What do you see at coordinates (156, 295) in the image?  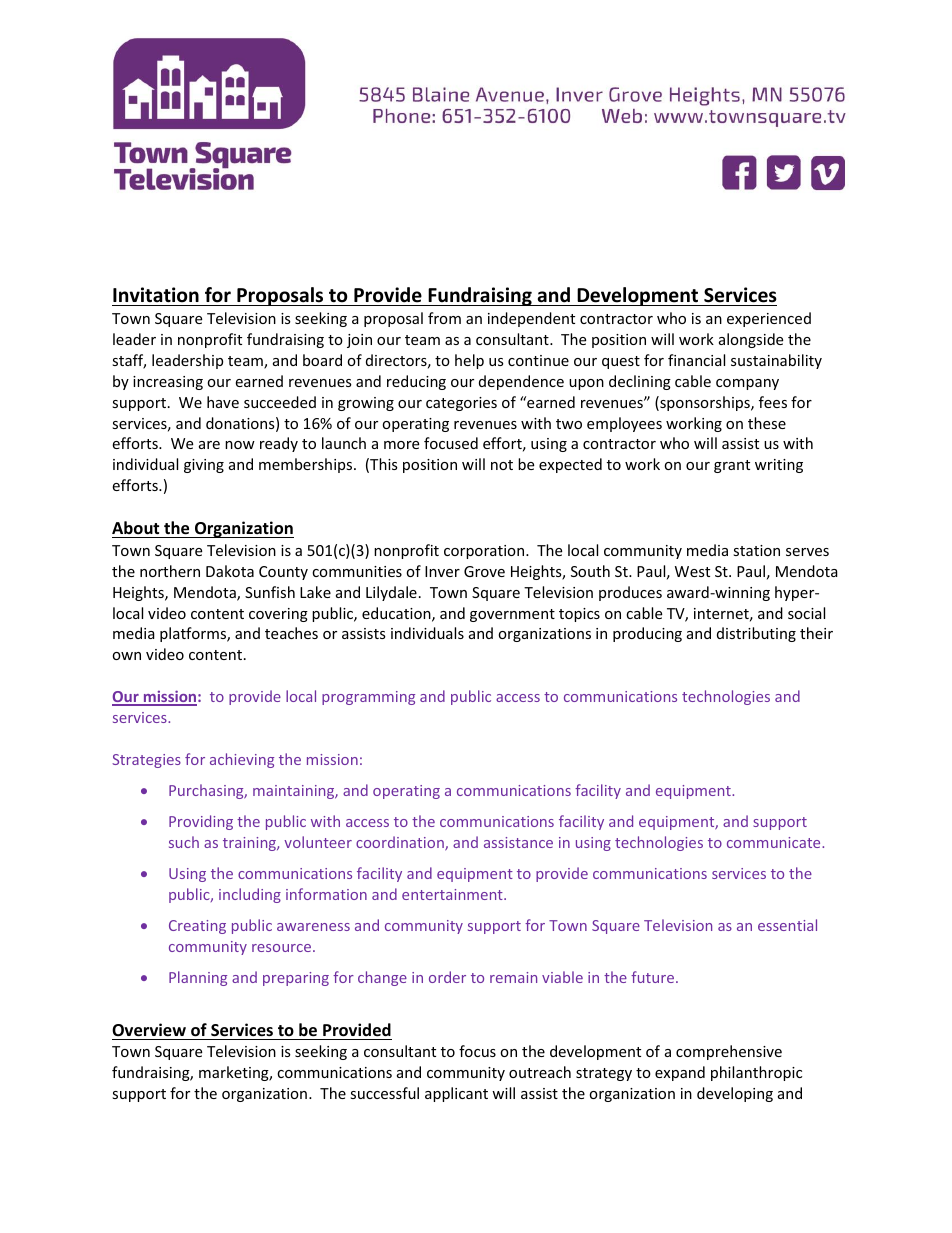 I see `Invitation` at bounding box center [156, 295].
